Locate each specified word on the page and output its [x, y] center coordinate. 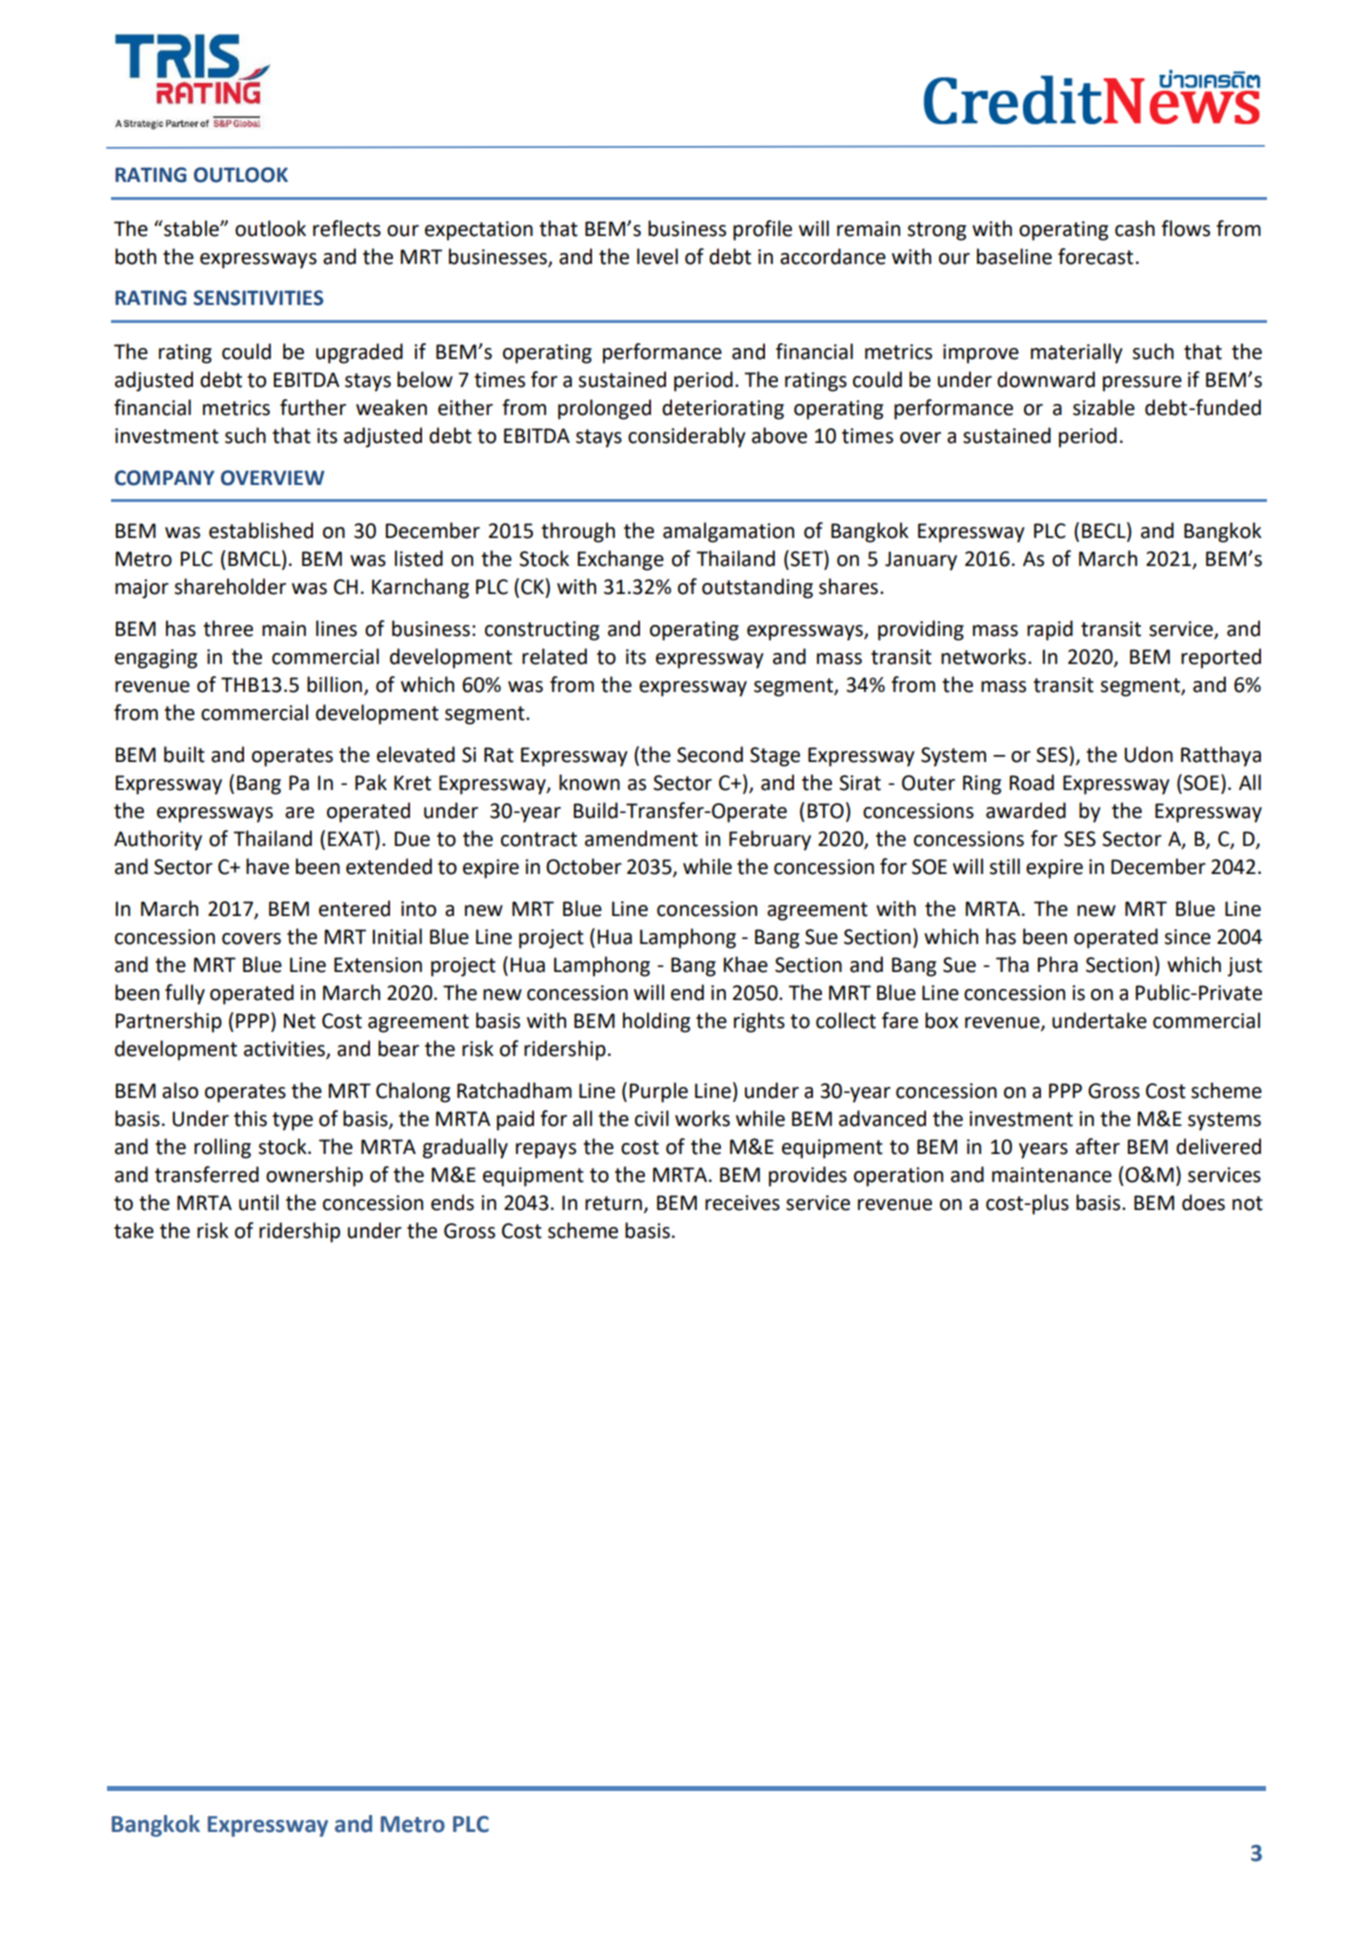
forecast [1095, 256]
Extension [378, 965]
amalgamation [728, 532]
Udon [1148, 754]
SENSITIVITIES [258, 298]
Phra [1057, 964]
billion [334, 684]
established [261, 530]
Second [710, 754]
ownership [314, 1176]
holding [656, 1022]
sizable [1104, 407]
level [657, 256]
